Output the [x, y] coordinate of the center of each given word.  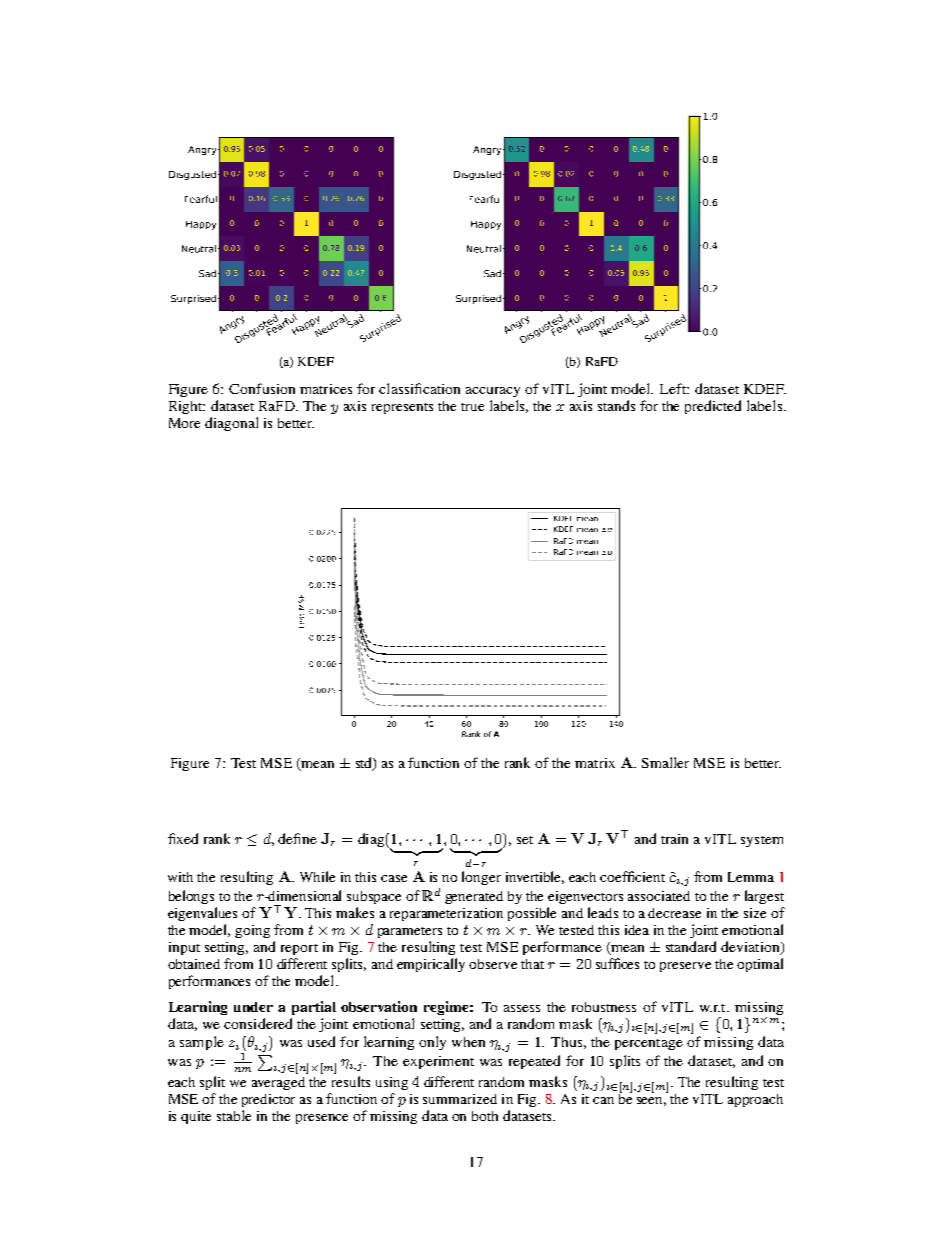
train [674, 839]
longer [481, 878]
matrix [595, 763]
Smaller [665, 762]
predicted [713, 407]
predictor [268, 1100]
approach [755, 1100]
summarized [460, 1099]
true [472, 407]
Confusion [262, 388]
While [317, 876]
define [297, 838]
